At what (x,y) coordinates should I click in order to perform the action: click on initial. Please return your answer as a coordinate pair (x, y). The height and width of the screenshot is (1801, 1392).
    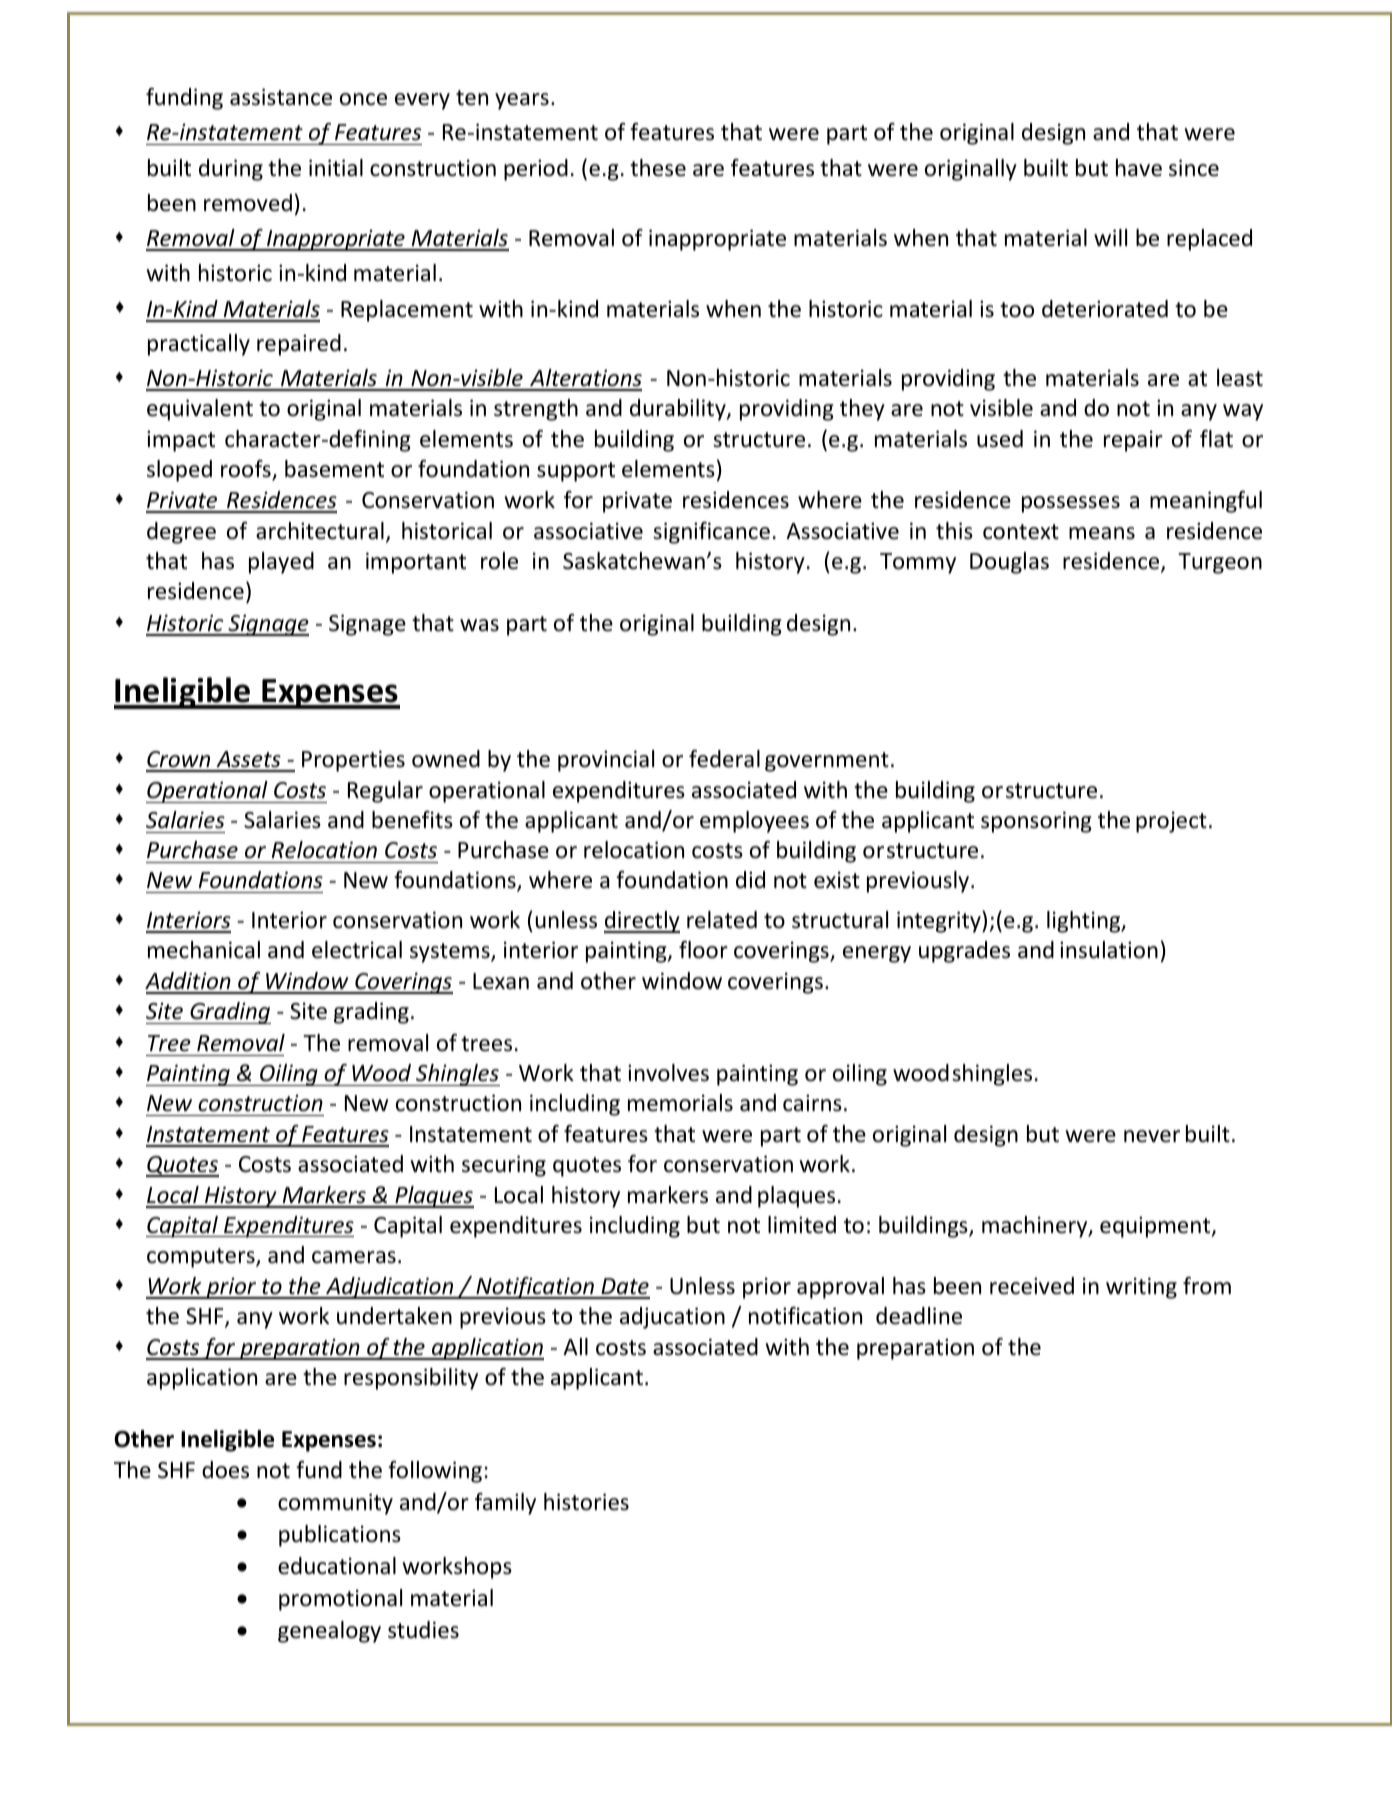
    Looking at the image, I should click on (336, 168).
